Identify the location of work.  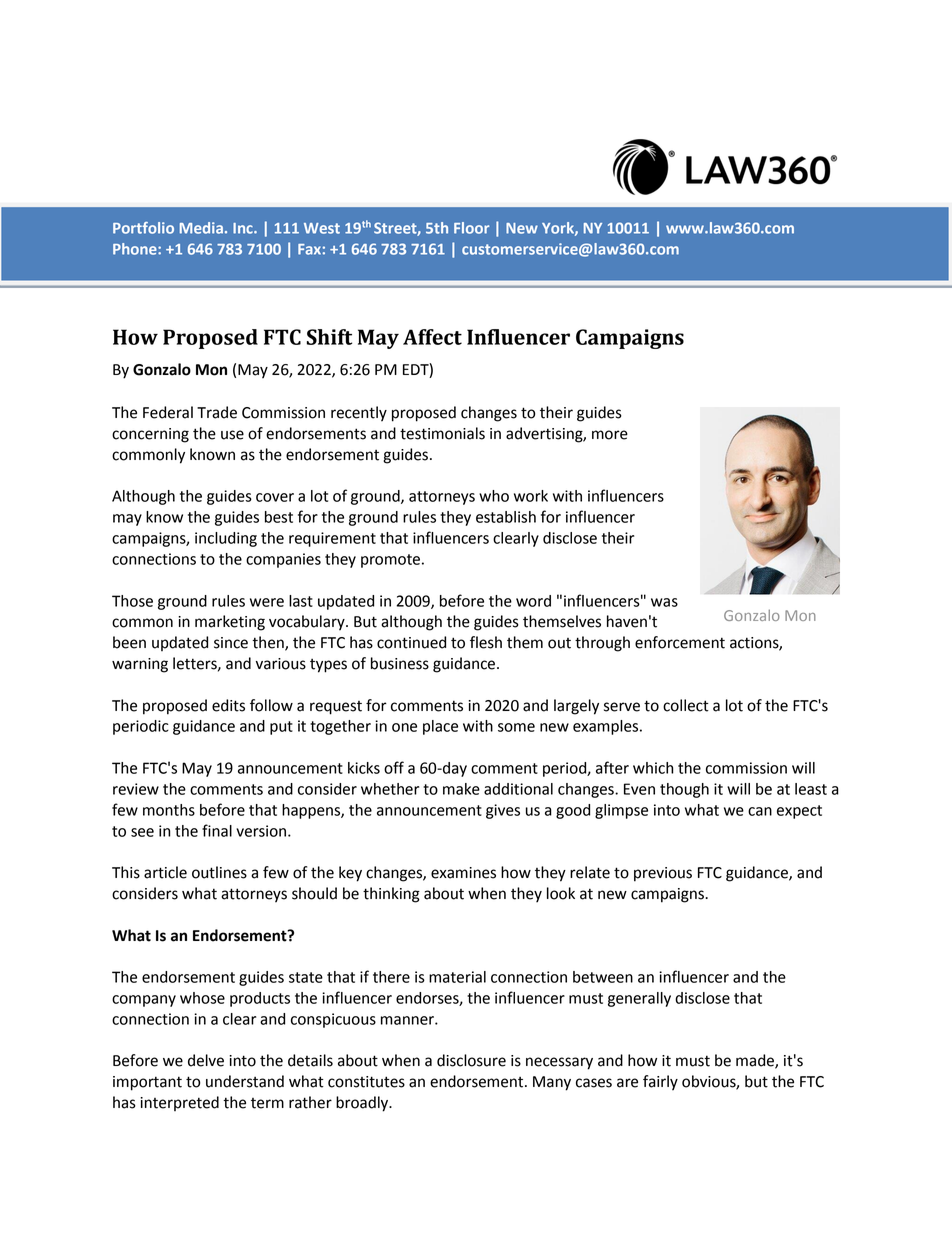
(531, 496).
